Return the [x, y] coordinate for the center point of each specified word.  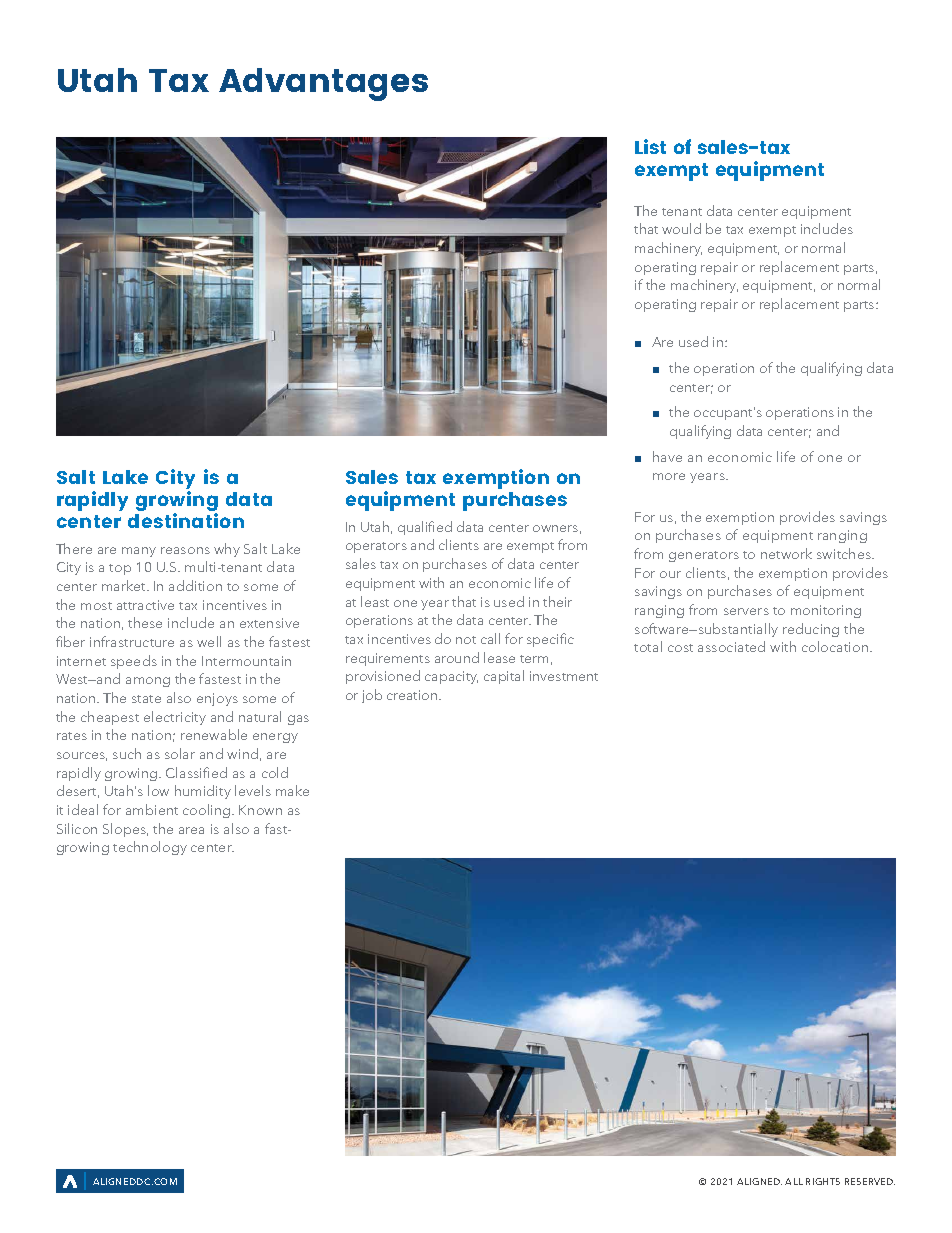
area [191, 830]
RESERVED [870, 1181]
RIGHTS [823, 1181]
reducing [811, 630]
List [650, 146]
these [145, 622]
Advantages [323, 84]
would [681, 228]
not [466, 640]
